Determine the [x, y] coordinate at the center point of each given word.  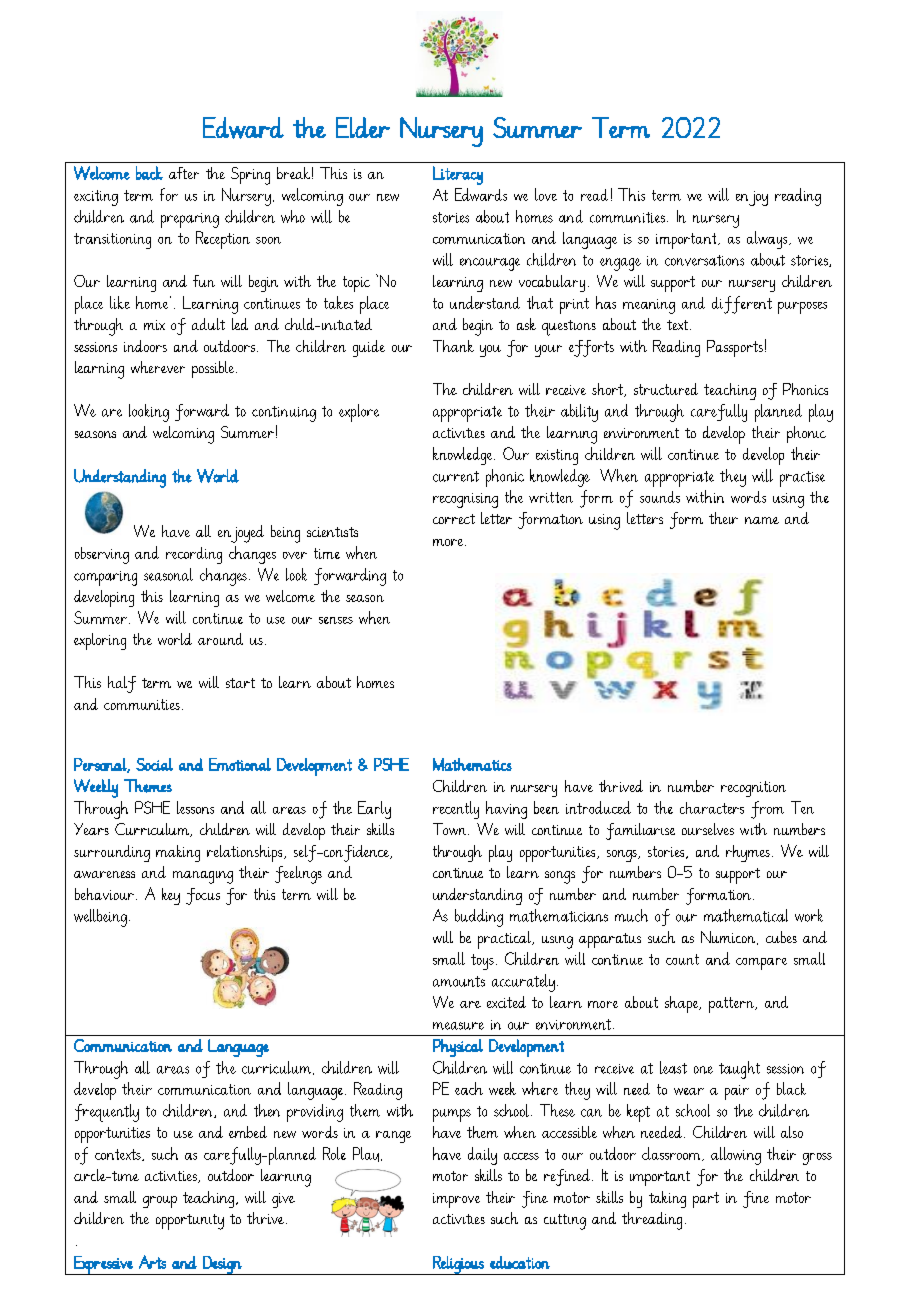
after [184, 173]
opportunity [190, 1222]
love [546, 194]
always [768, 240]
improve [456, 1200]
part [706, 1200]
